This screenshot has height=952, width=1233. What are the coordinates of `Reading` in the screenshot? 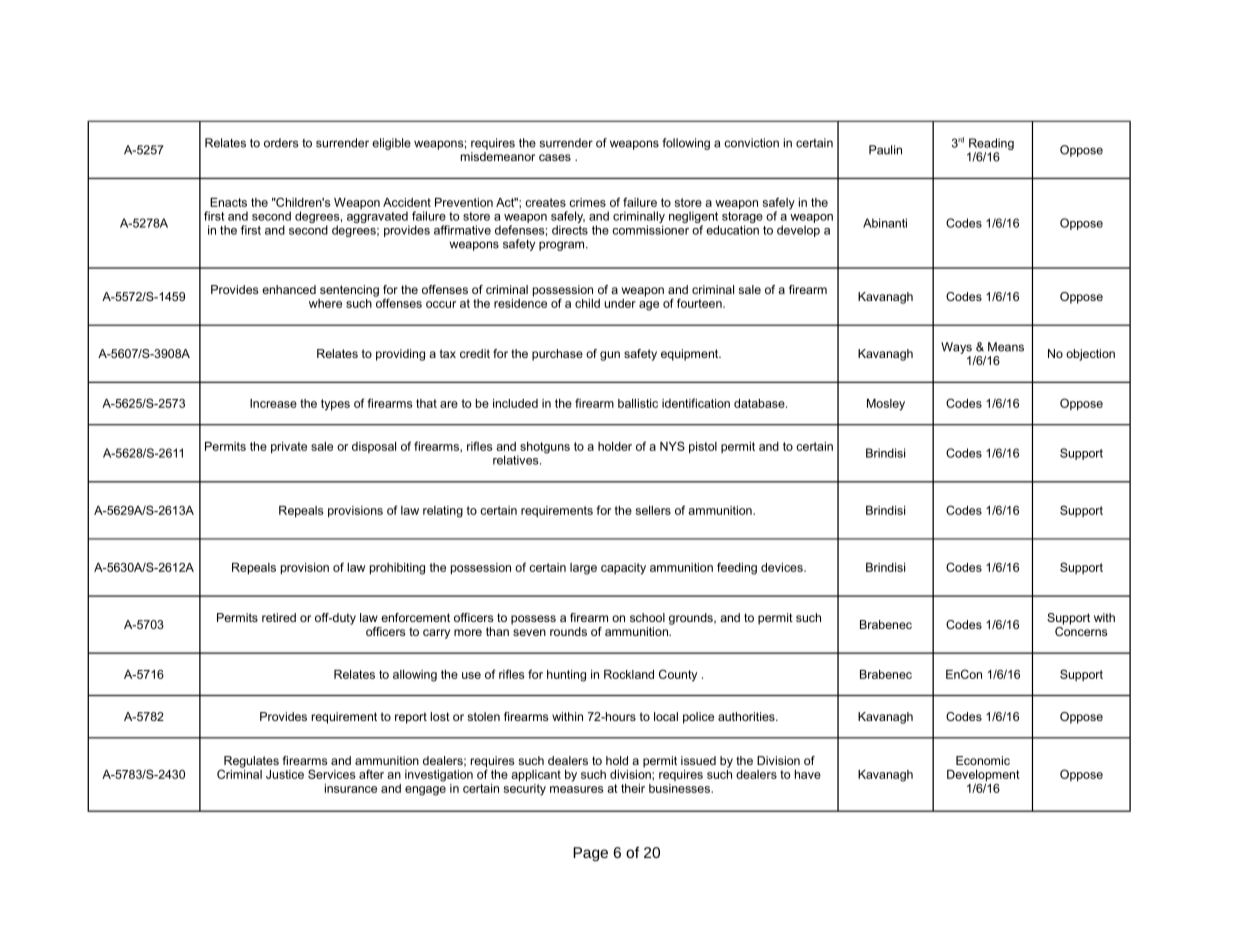 It's located at (991, 145).
